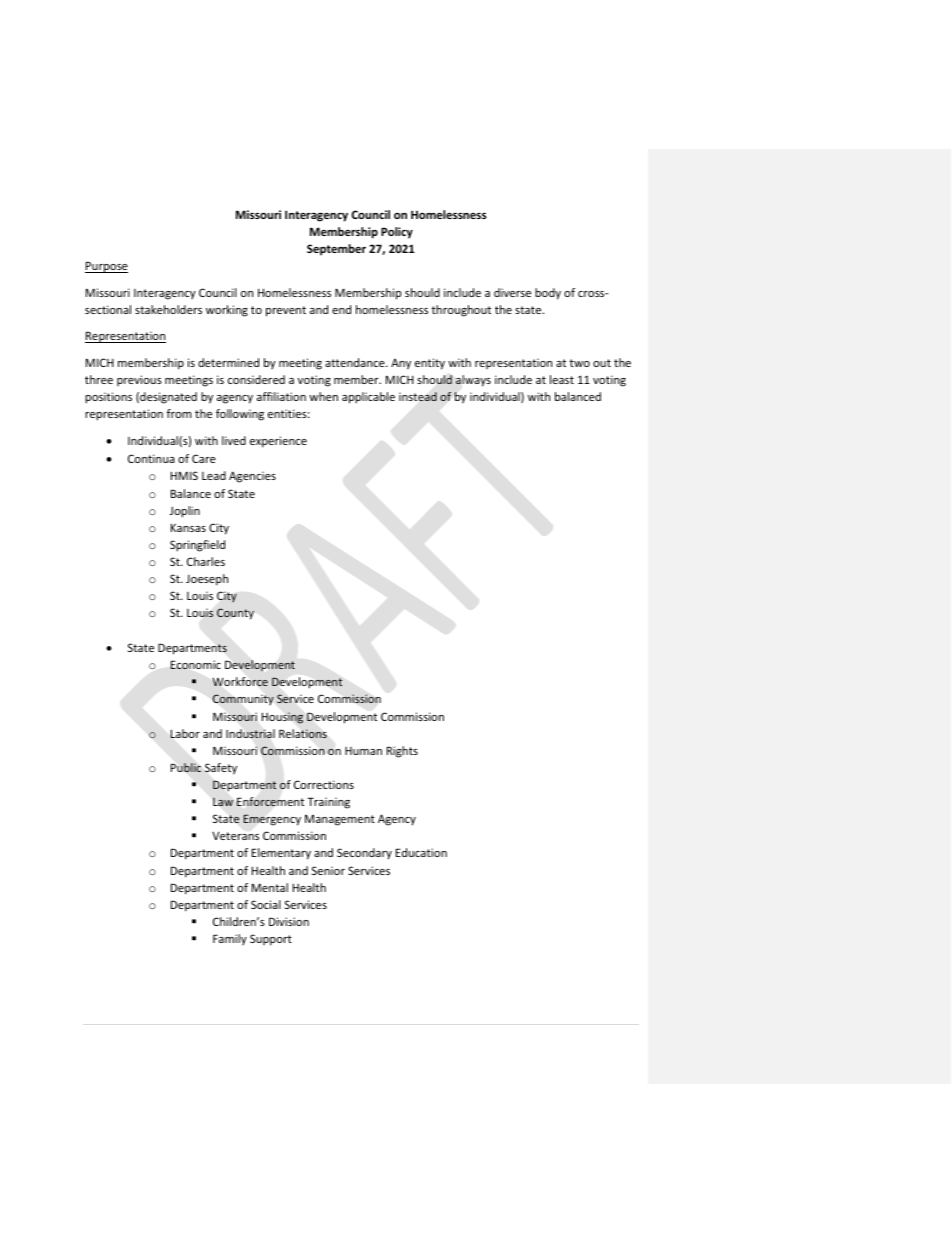  I want to click on Family, so click(230, 939).
